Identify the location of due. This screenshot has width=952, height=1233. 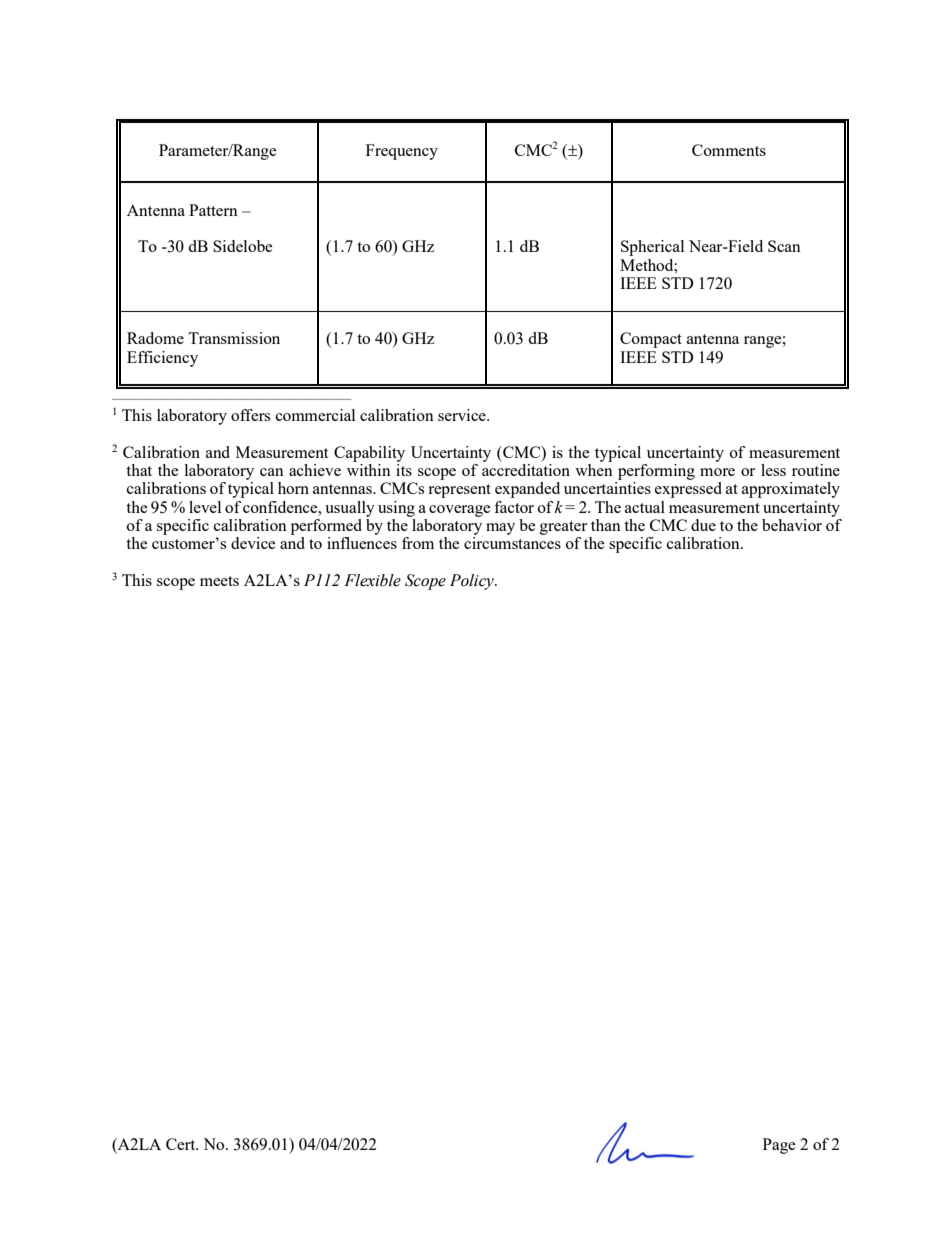
(703, 525).
